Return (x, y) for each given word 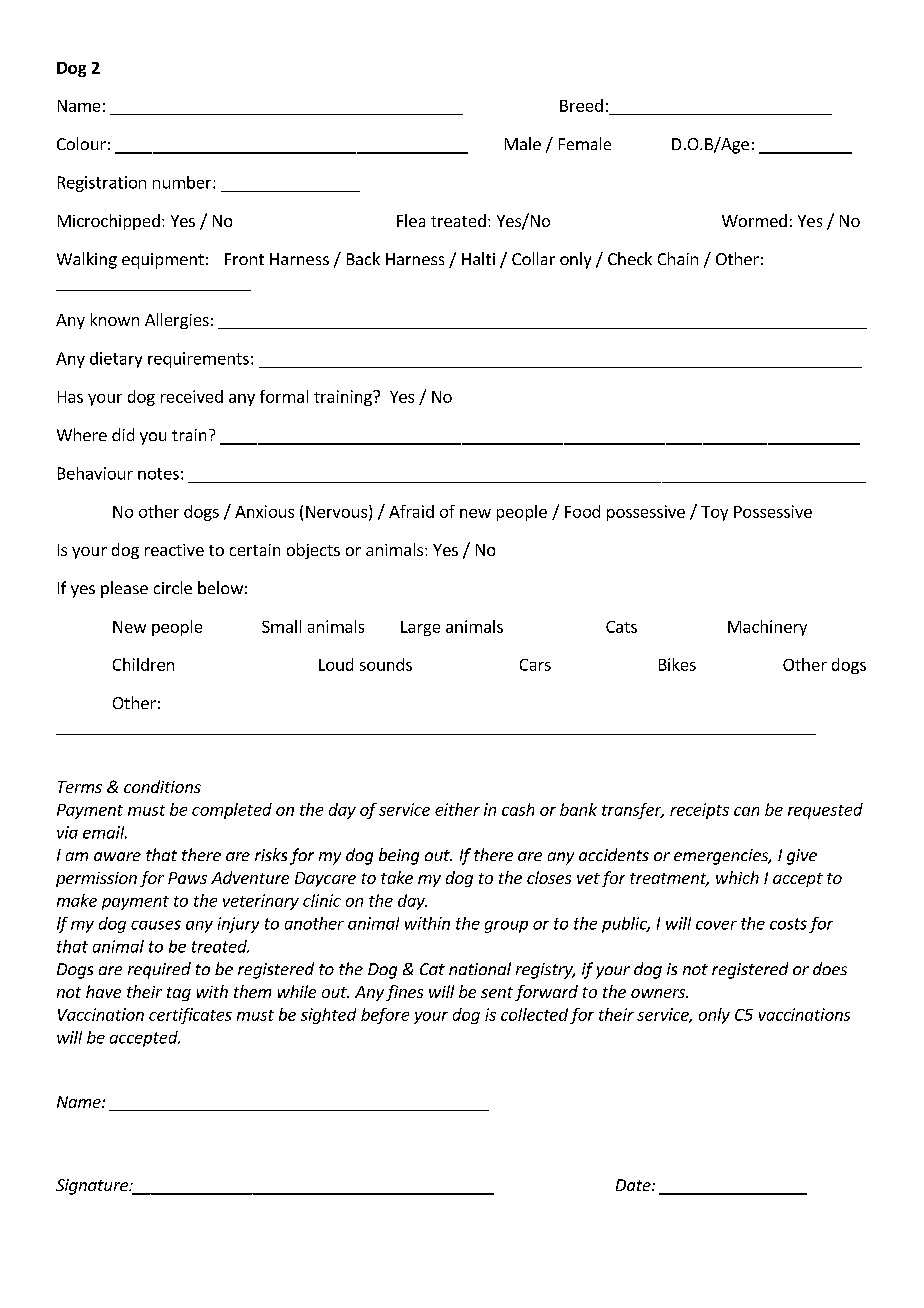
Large (420, 628)
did (123, 434)
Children (143, 664)
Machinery (767, 628)
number (183, 182)
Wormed (754, 220)
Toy (714, 513)
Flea (411, 220)
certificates (190, 1016)
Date (634, 1185)
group (506, 927)
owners (659, 993)
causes (156, 925)
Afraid (411, 511)
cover (716, 925)
